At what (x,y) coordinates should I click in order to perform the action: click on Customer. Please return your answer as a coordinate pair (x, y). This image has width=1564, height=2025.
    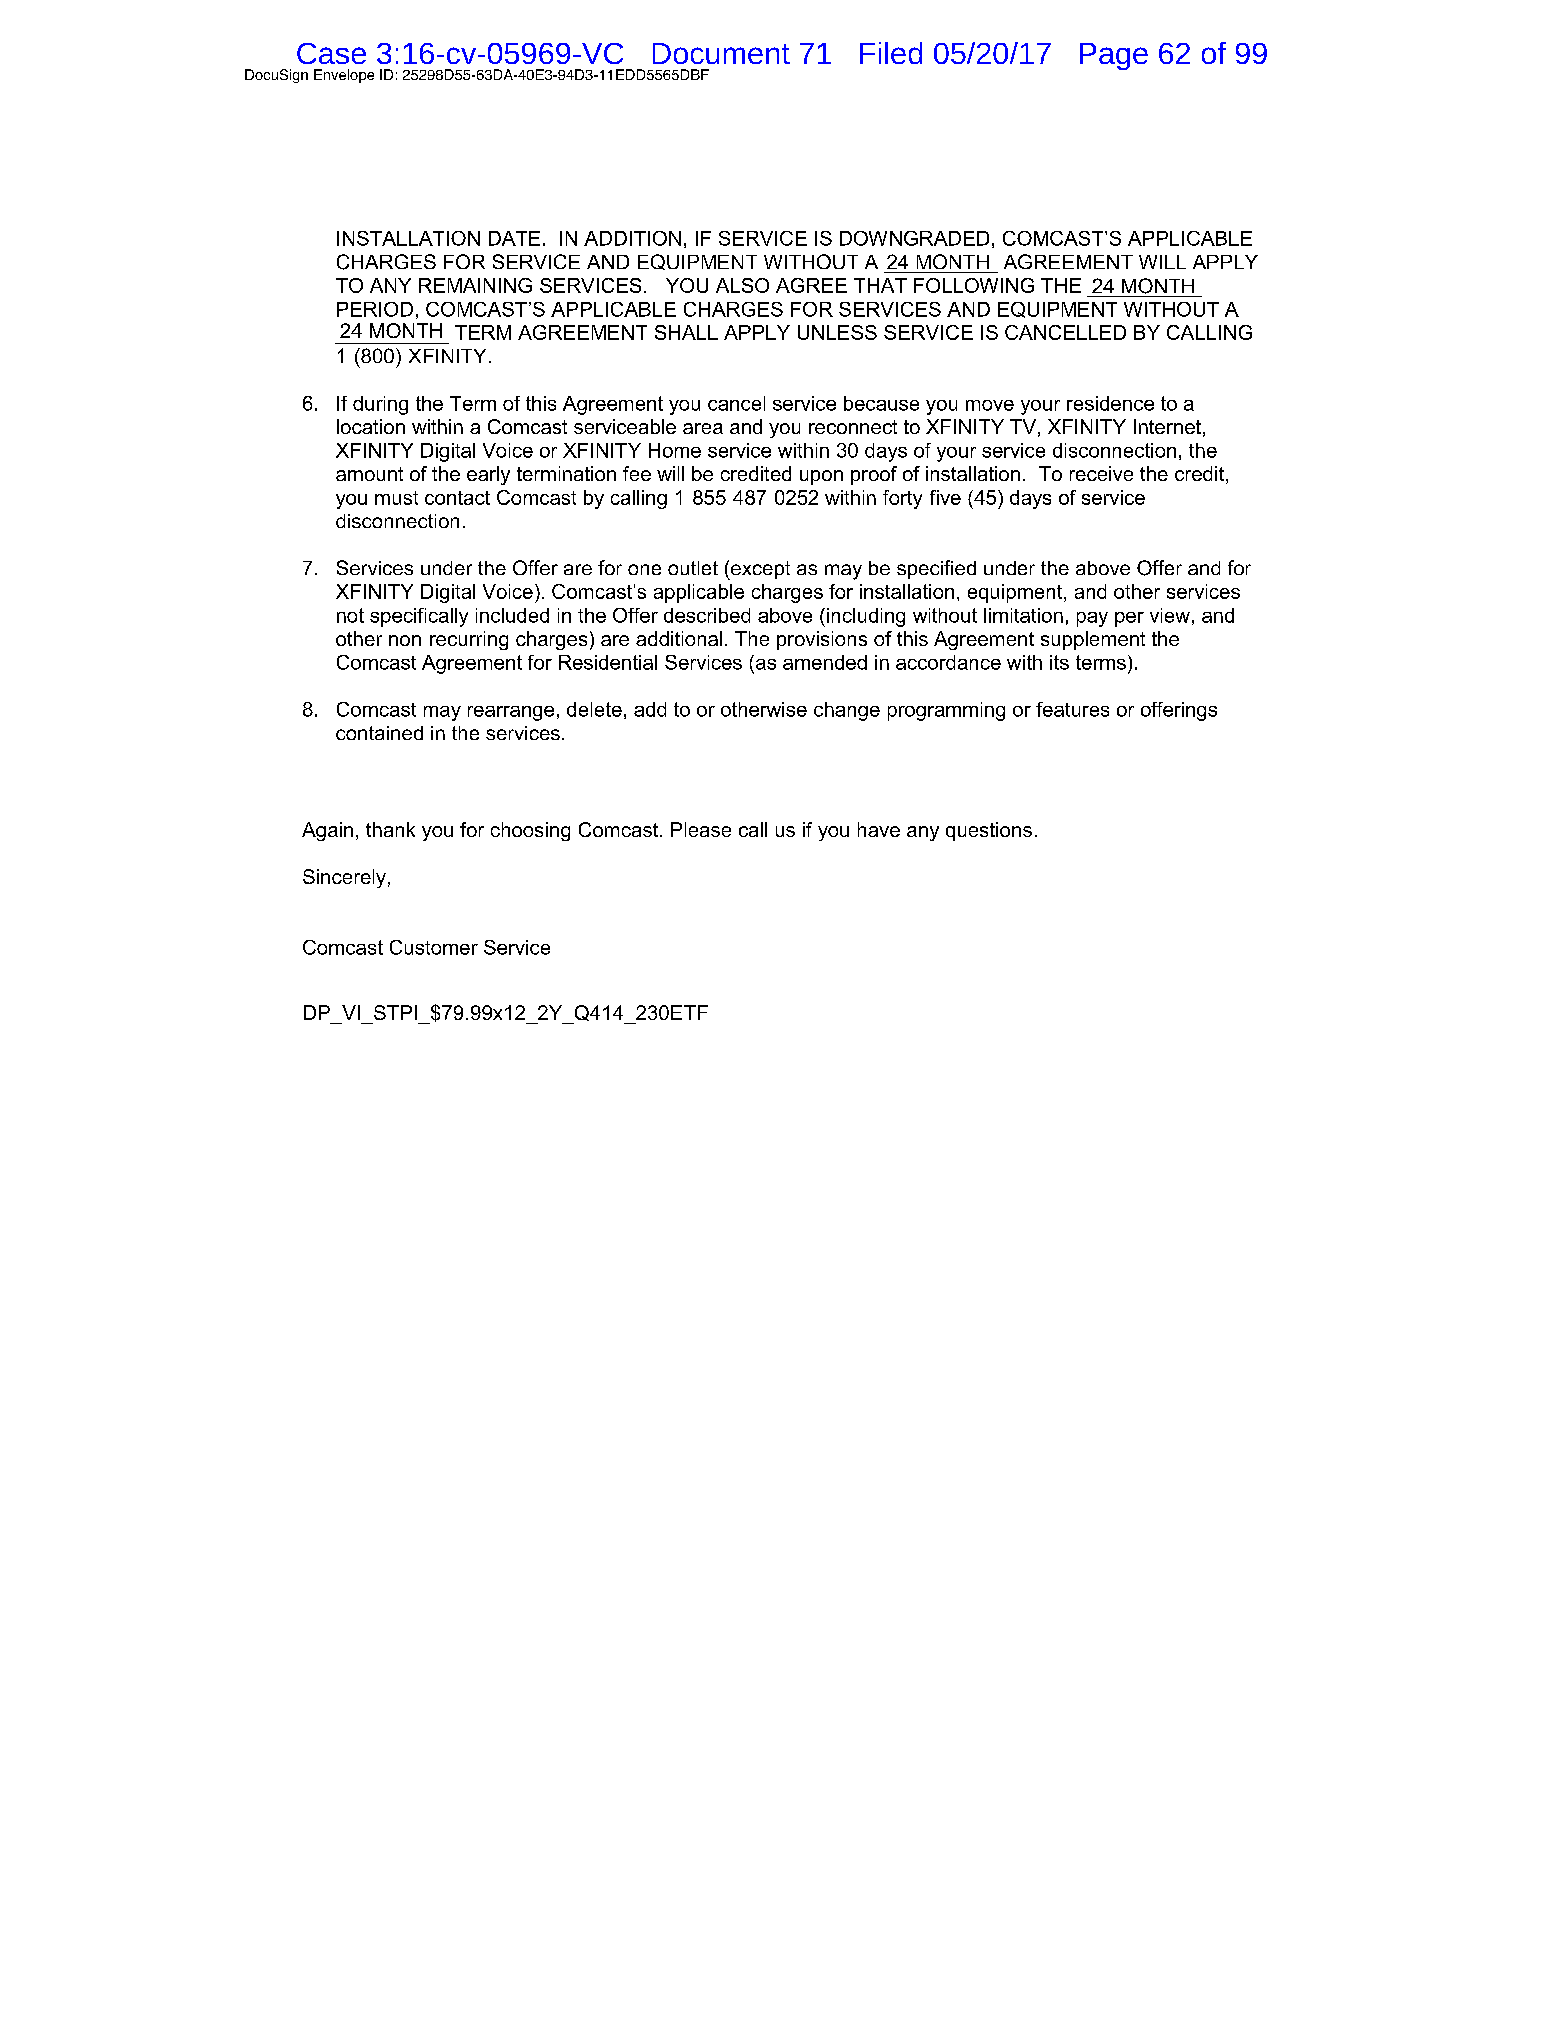
    Looking at the image, I should click on (434, 947).
